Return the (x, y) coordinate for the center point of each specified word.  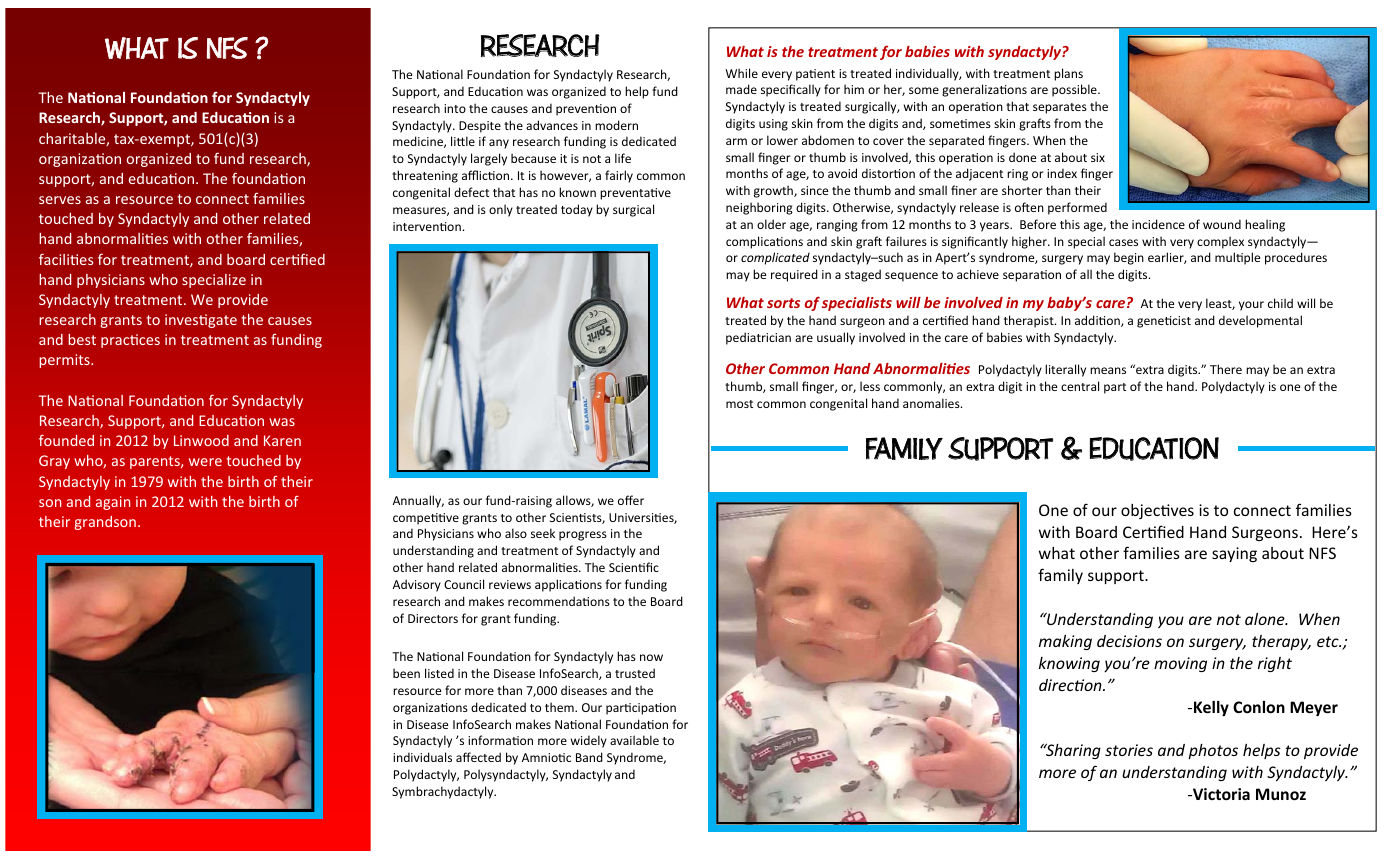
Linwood (201, 440)
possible (1075, 90)
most (739, 404)
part (1115, 388)
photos (1213, 751)
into (455, 108)
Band (589, 757)
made (741, 89)
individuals (422, 757)
